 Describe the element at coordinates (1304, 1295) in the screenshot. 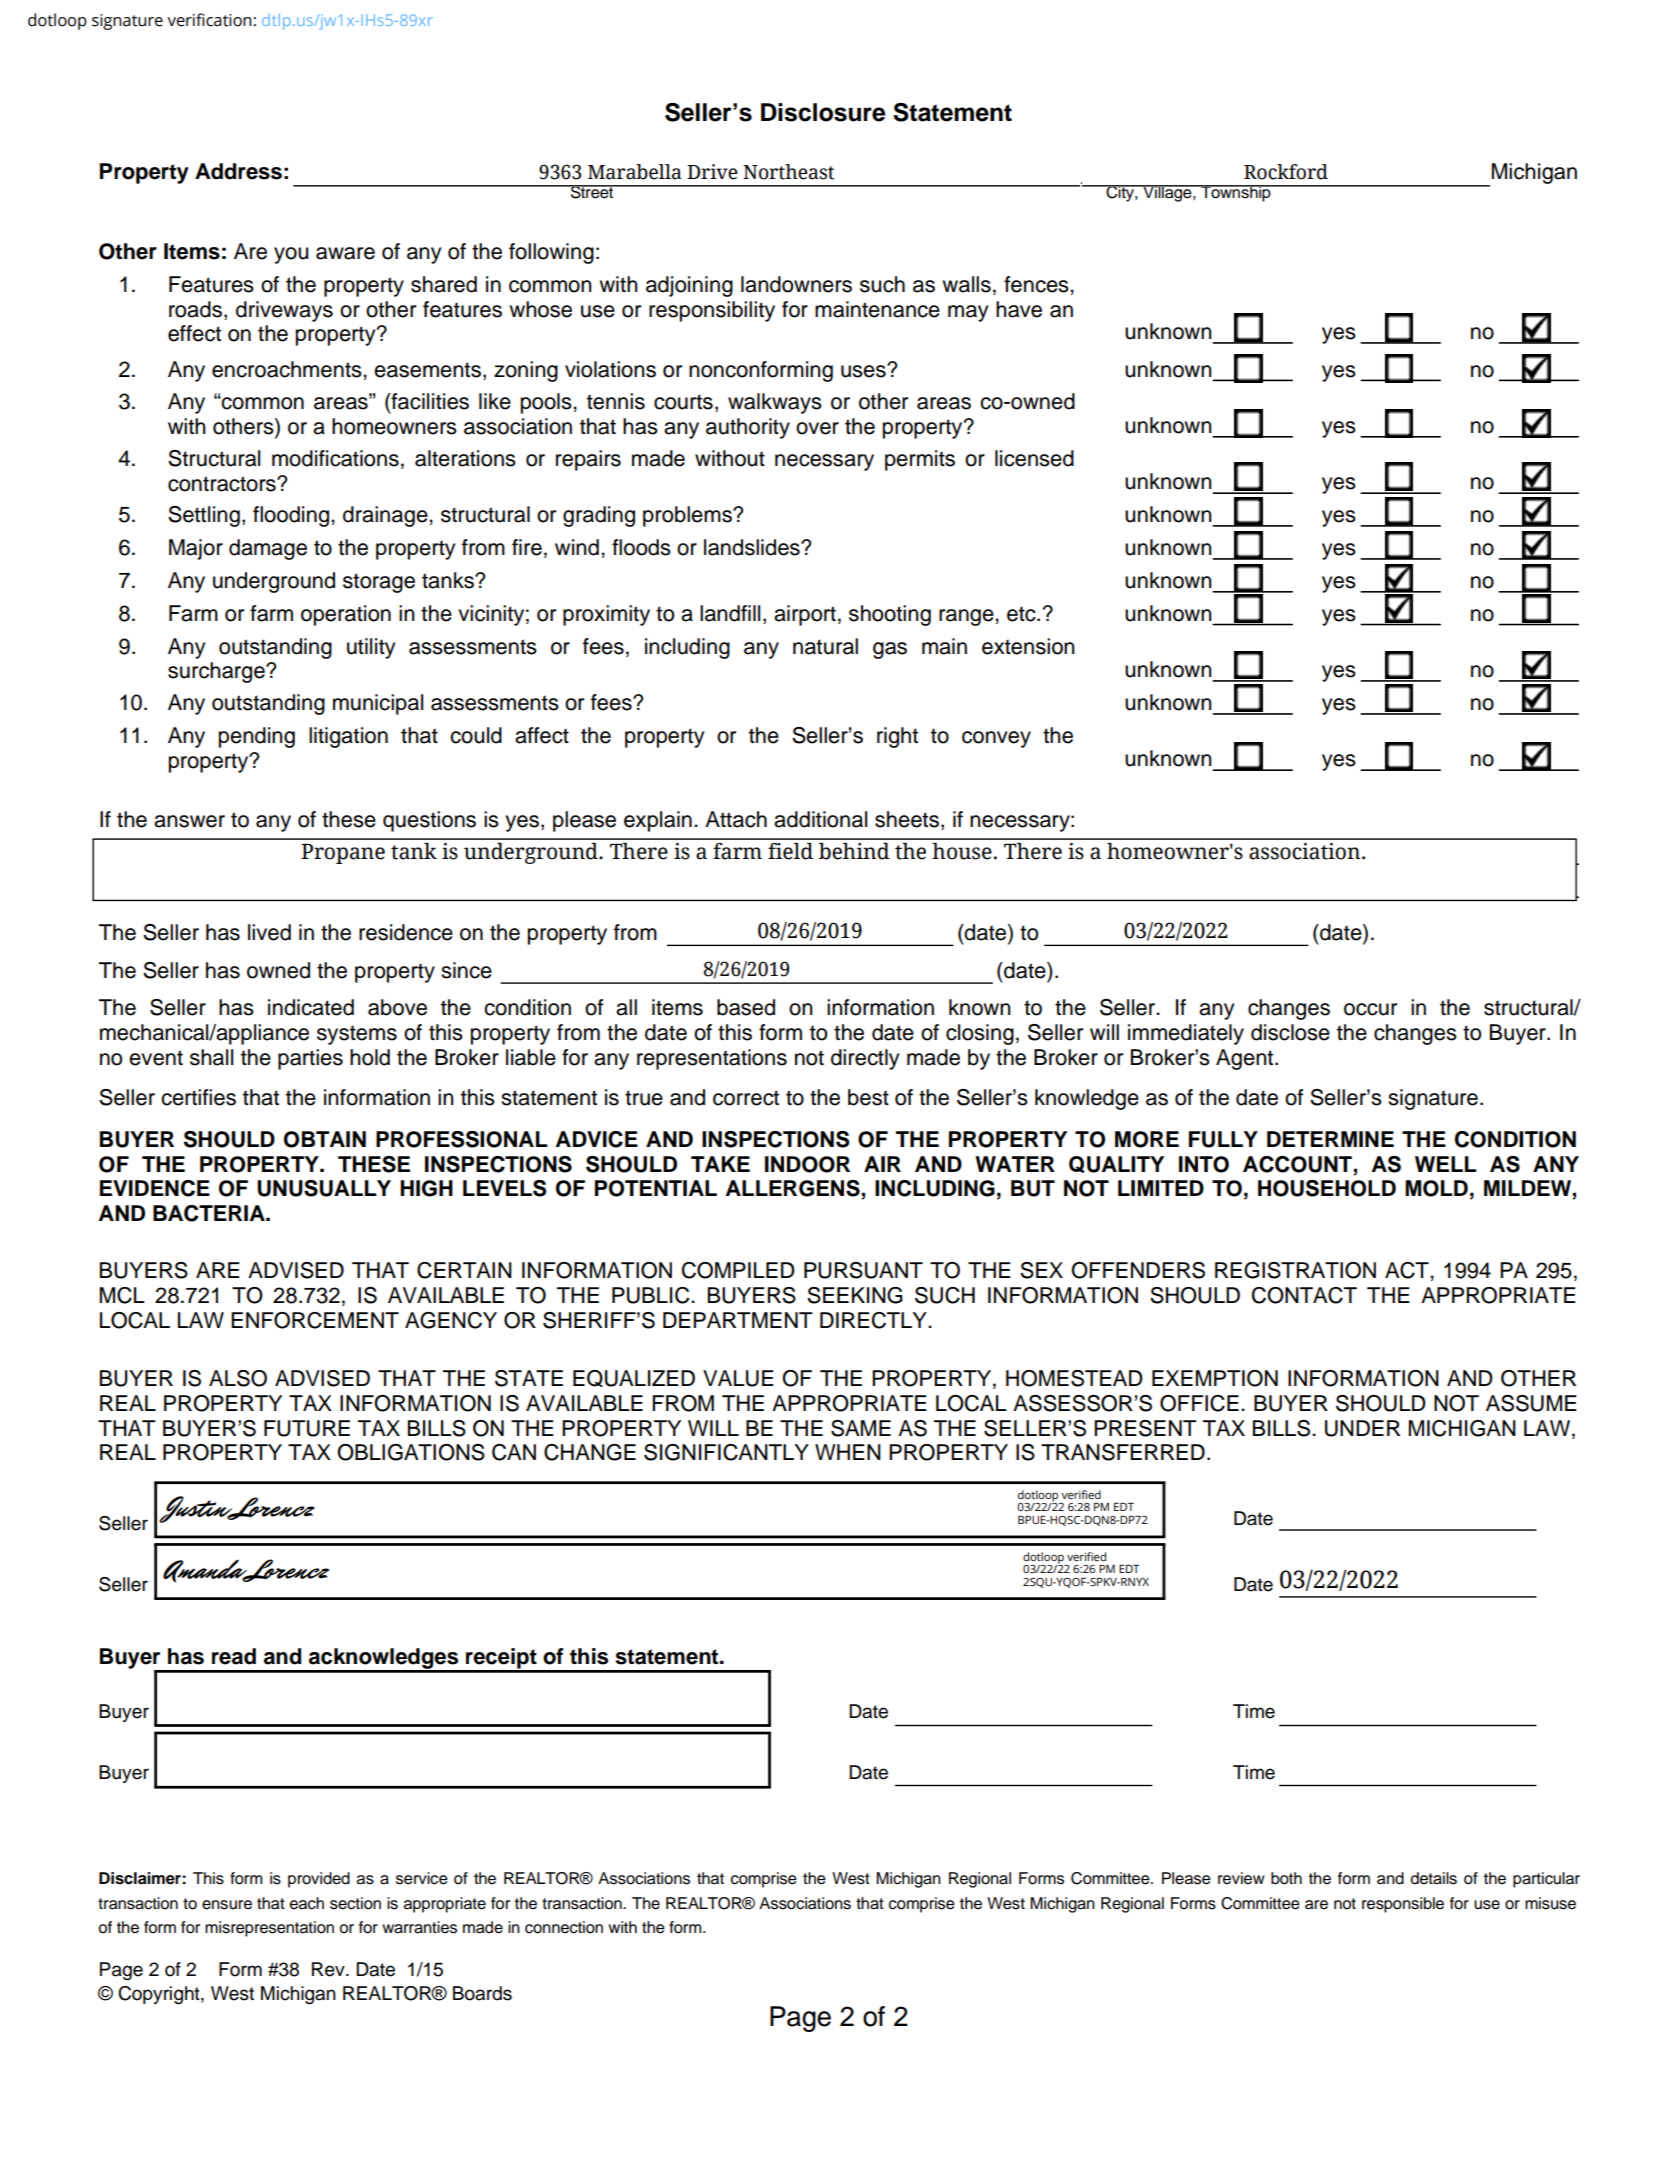

I see `CONTACT` at that location.
